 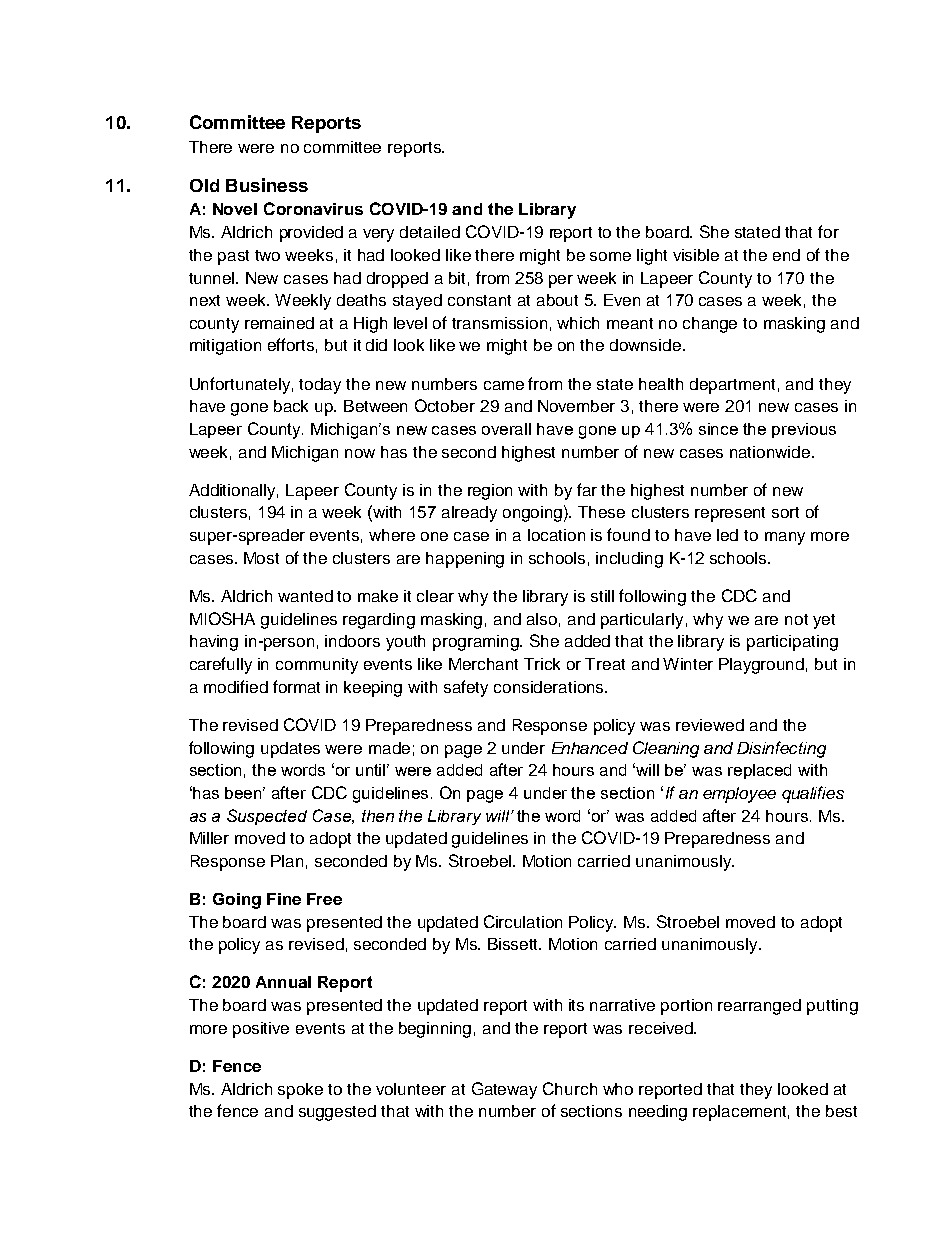 What do you see at coordinates (317, 666) in the page?
I see `community` at bounding box center [317, 666].
